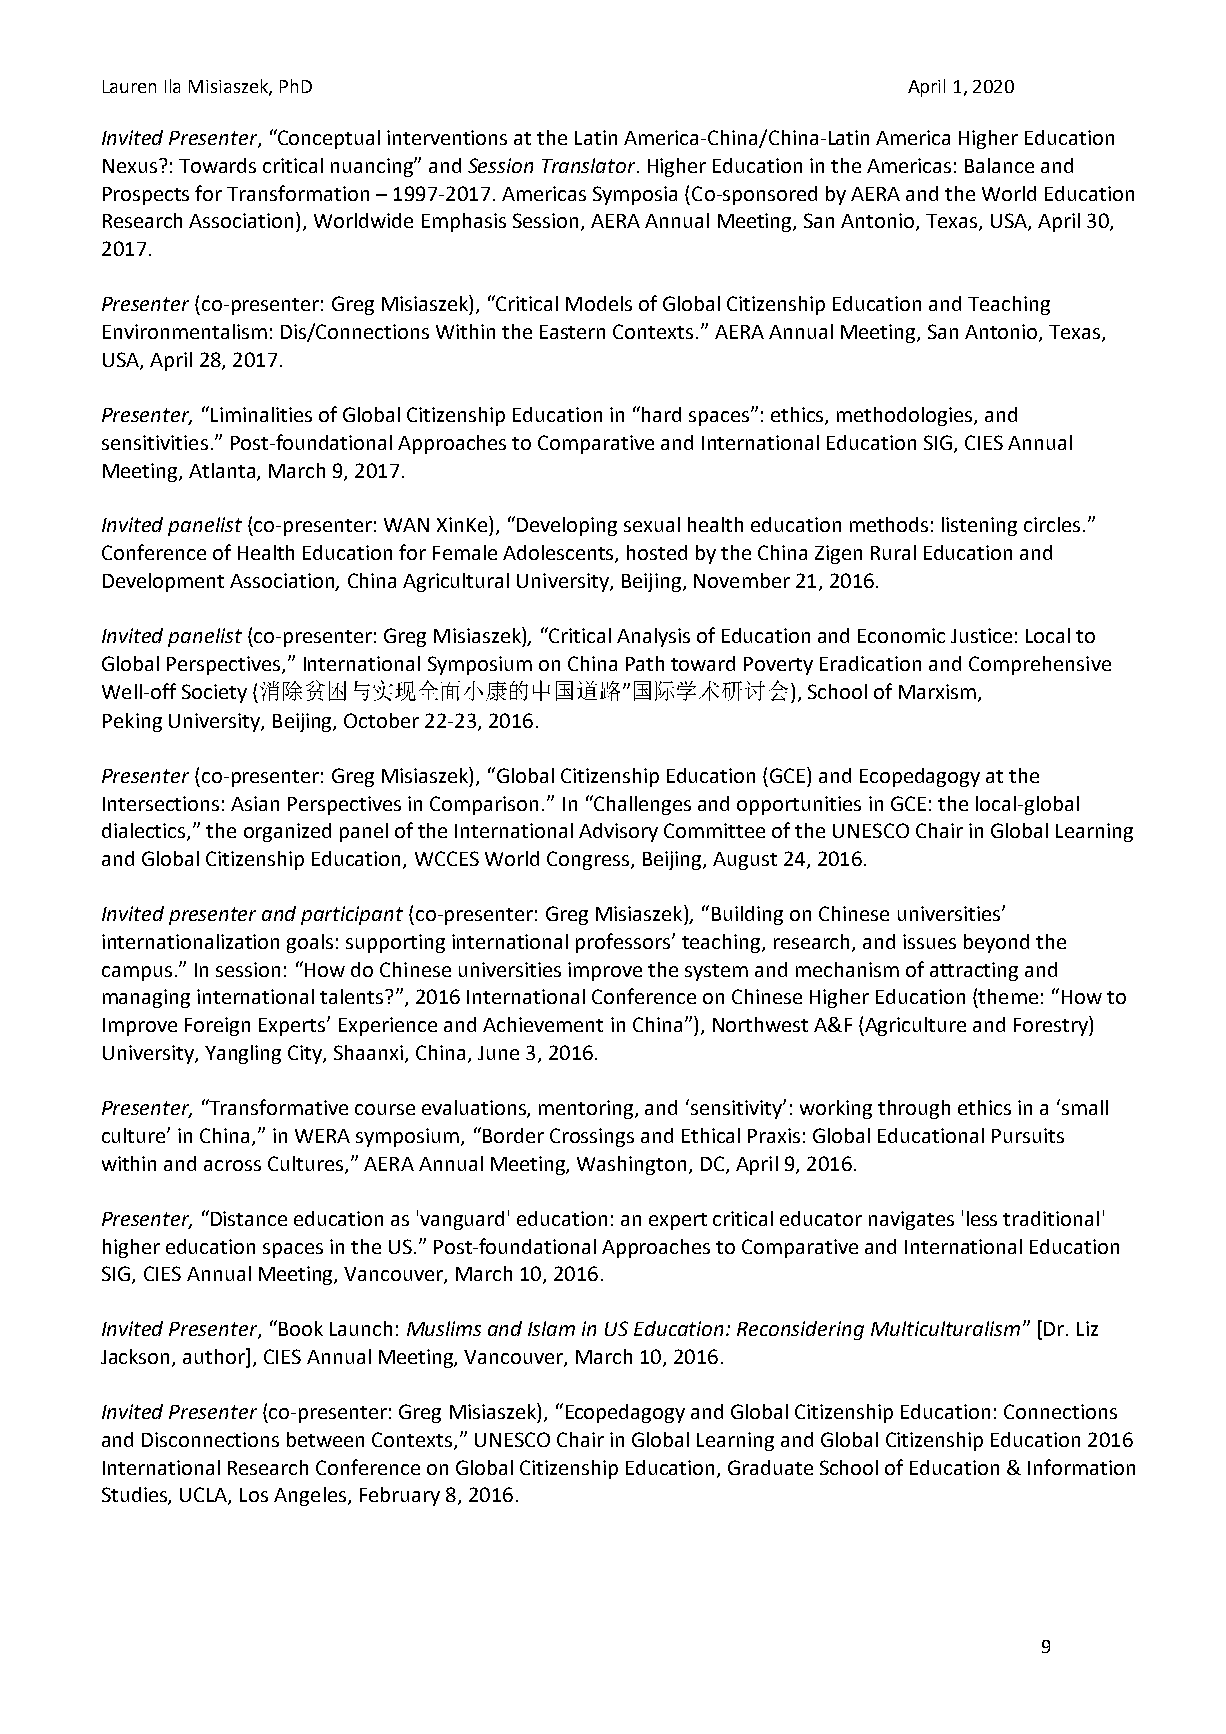 This screenshot has height=1734, width=1226. What do you see at coordinates (770, 1467) in the screenshot?
I see `Graduate` at bounding box center [770, 1467].
